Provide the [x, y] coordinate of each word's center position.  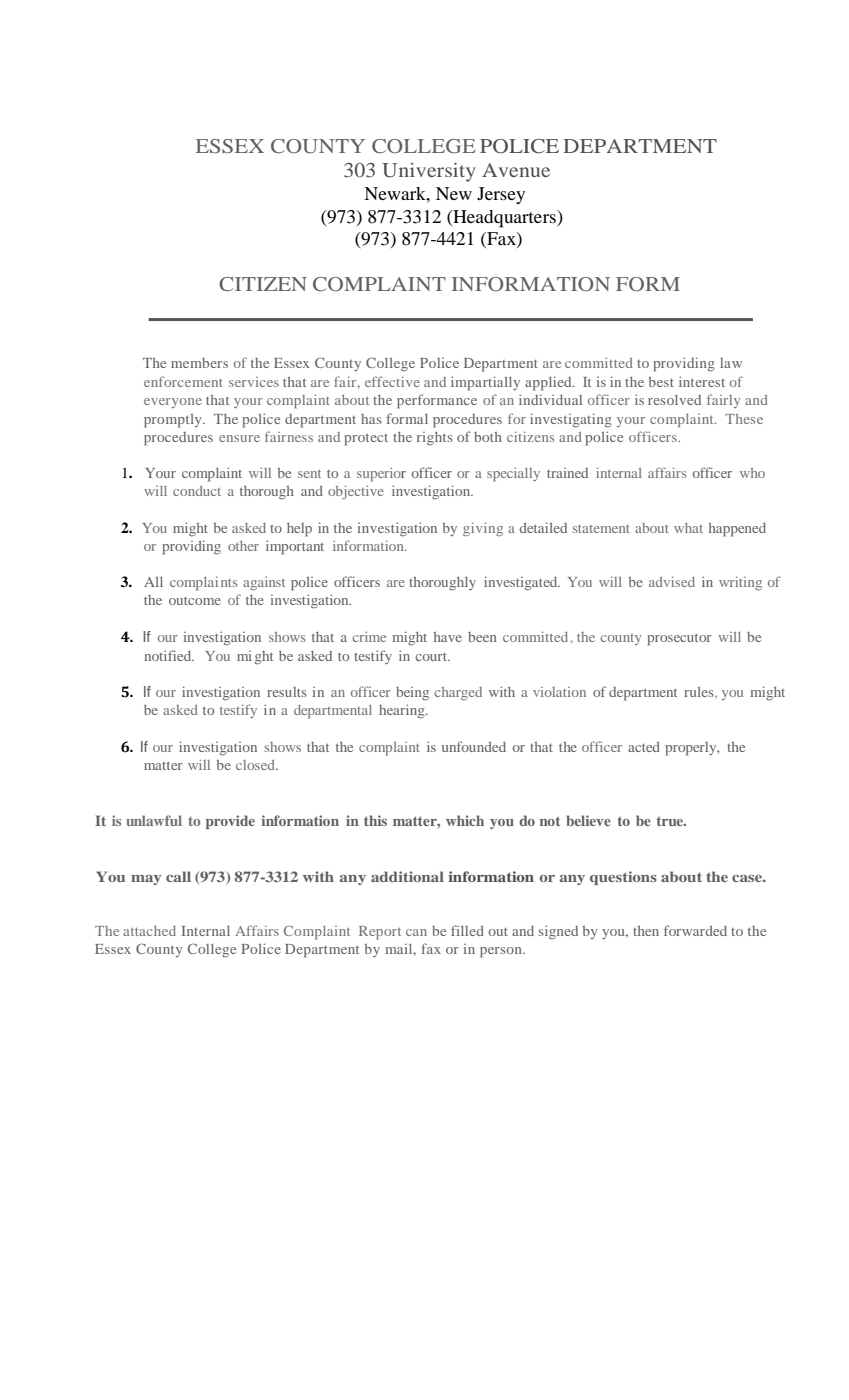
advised [672, 582]
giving [483, 529]
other [243, 546]
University [429, 172]
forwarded [695, 930]
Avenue [516, 170]
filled [467, 930]
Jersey [501, 195]
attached [149, 931]
